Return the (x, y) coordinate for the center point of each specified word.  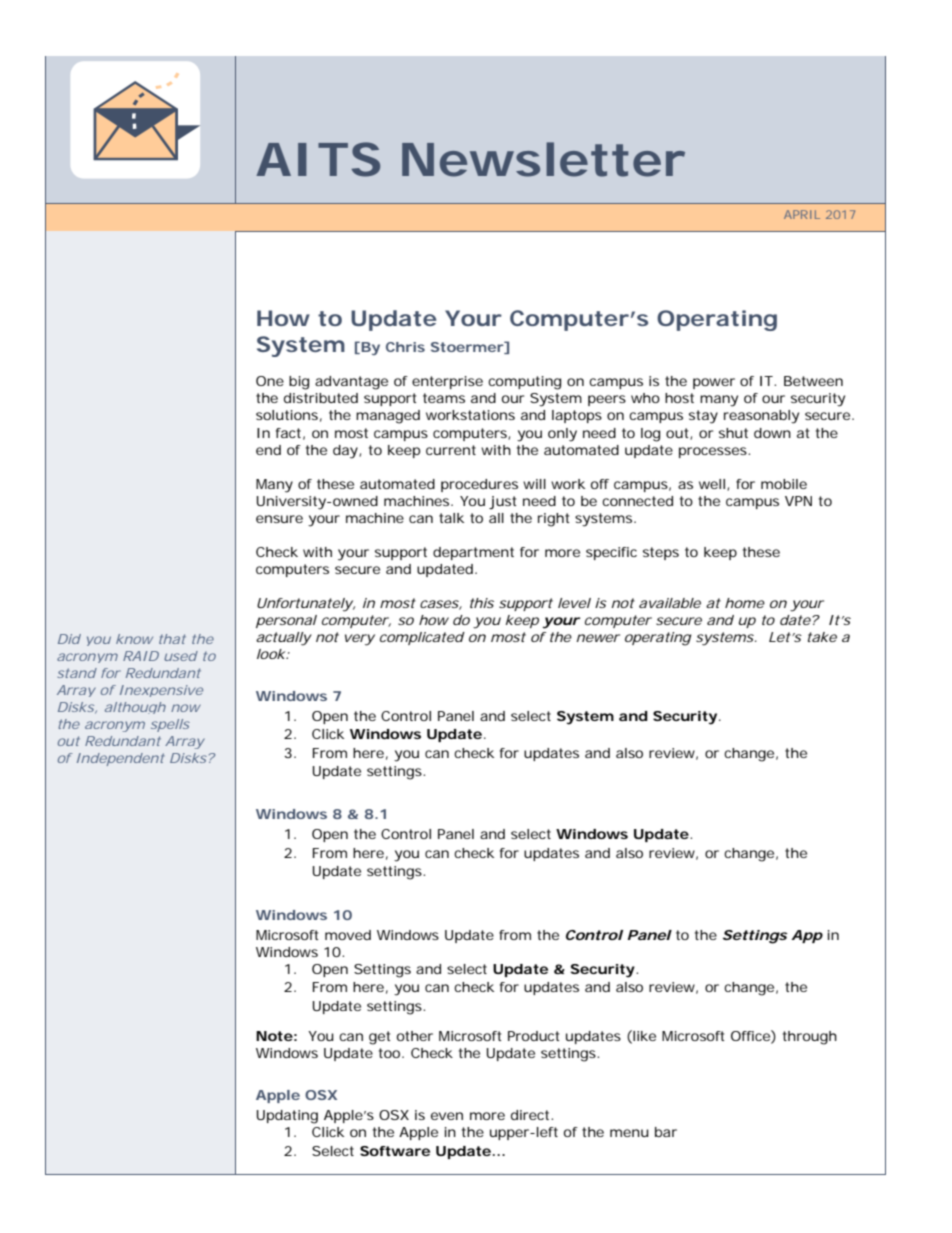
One (270, 381)
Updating (287, 1117)
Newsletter (543, 159)
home (745, 603)
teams (444, 398)
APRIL (802, 214)
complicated (422, 638)
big (299, 383)
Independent (121, 759)
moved (348, 935)
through (810, 1038)
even (447, 1116)
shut (733, 433)
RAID (141, 656)
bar (666, 1132)
